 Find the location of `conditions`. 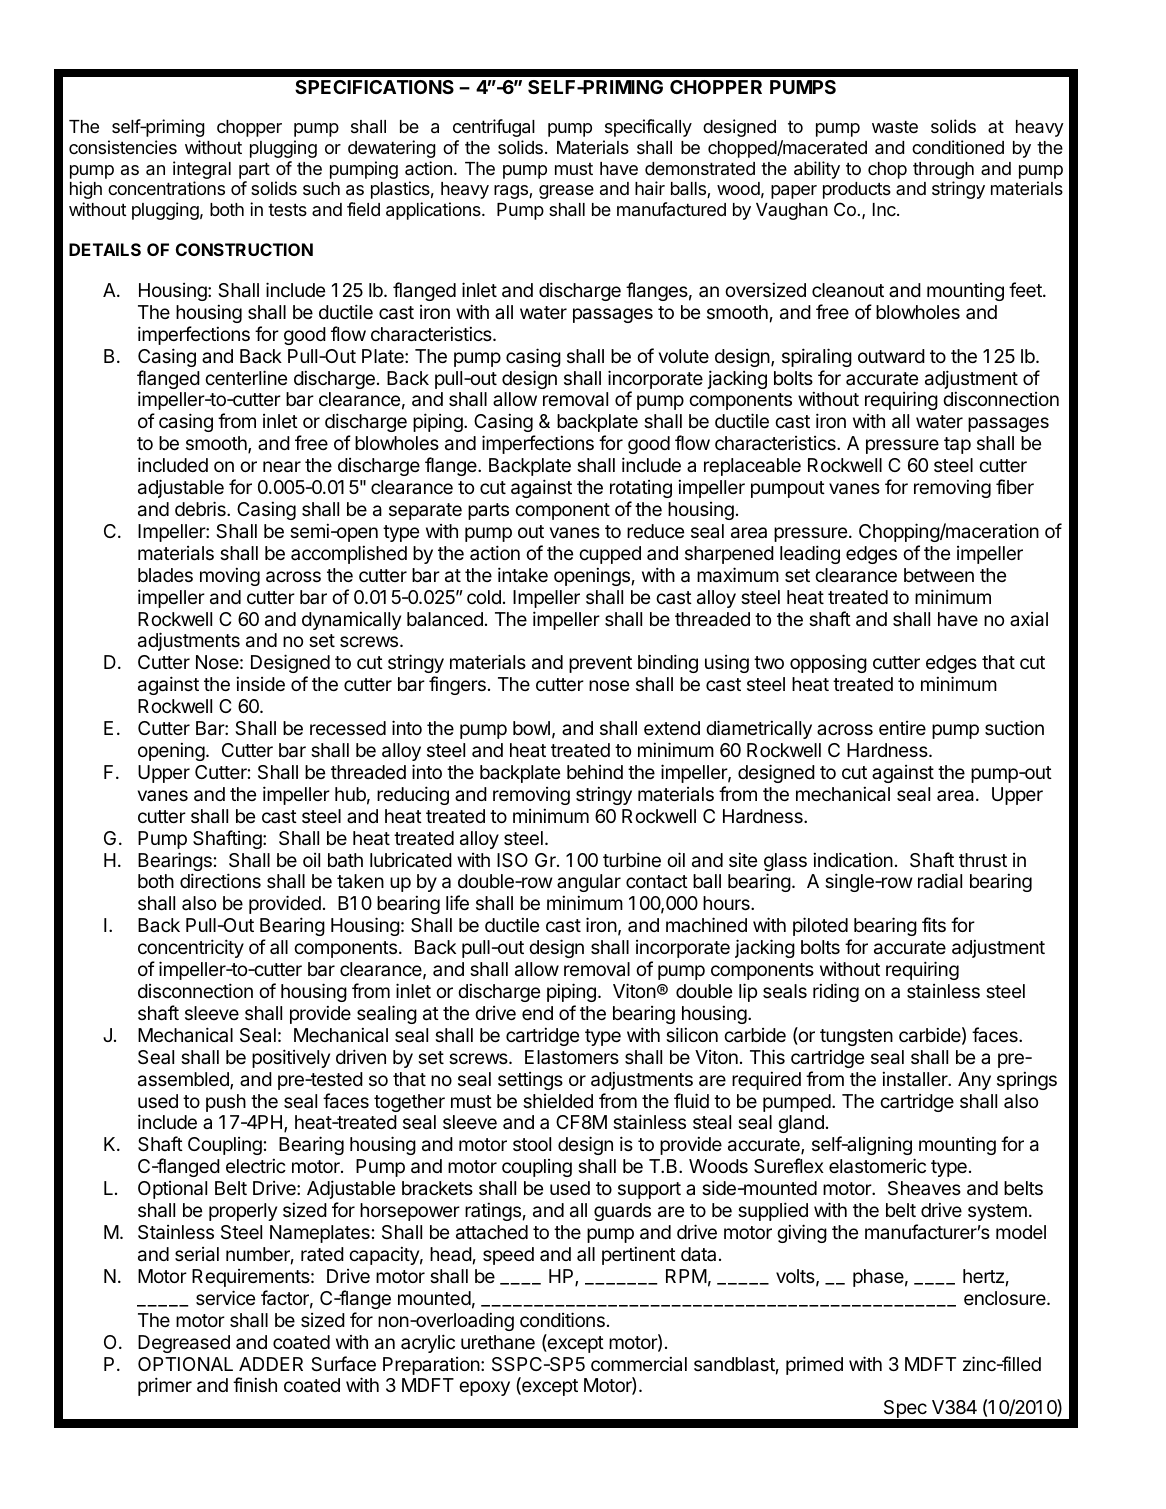

conditions is located at coordinates (562, 1319).
